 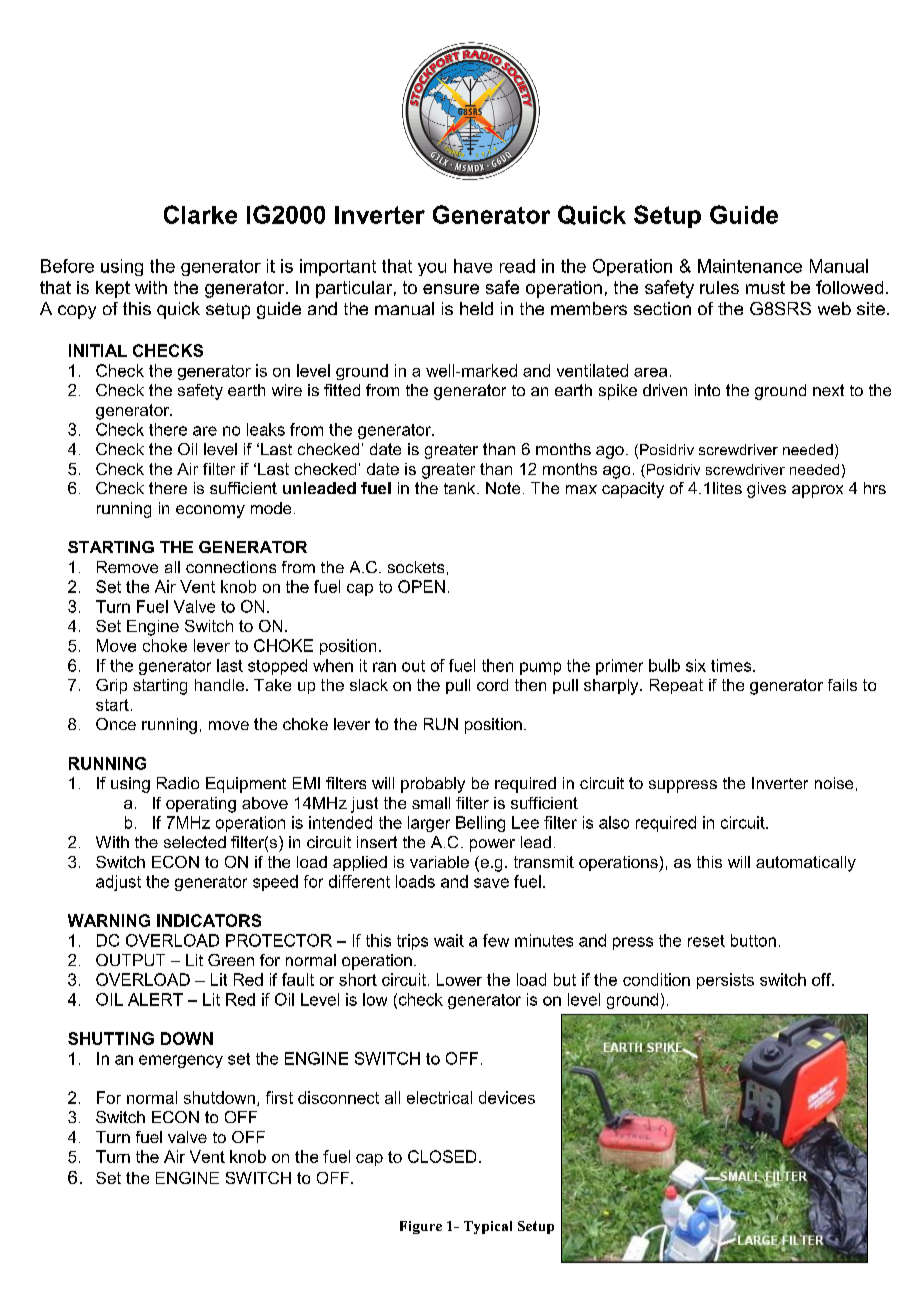 What do you see at coordinates (116, 724) in the screenshot?
I see `Once` at bounding box center [116, 724].
